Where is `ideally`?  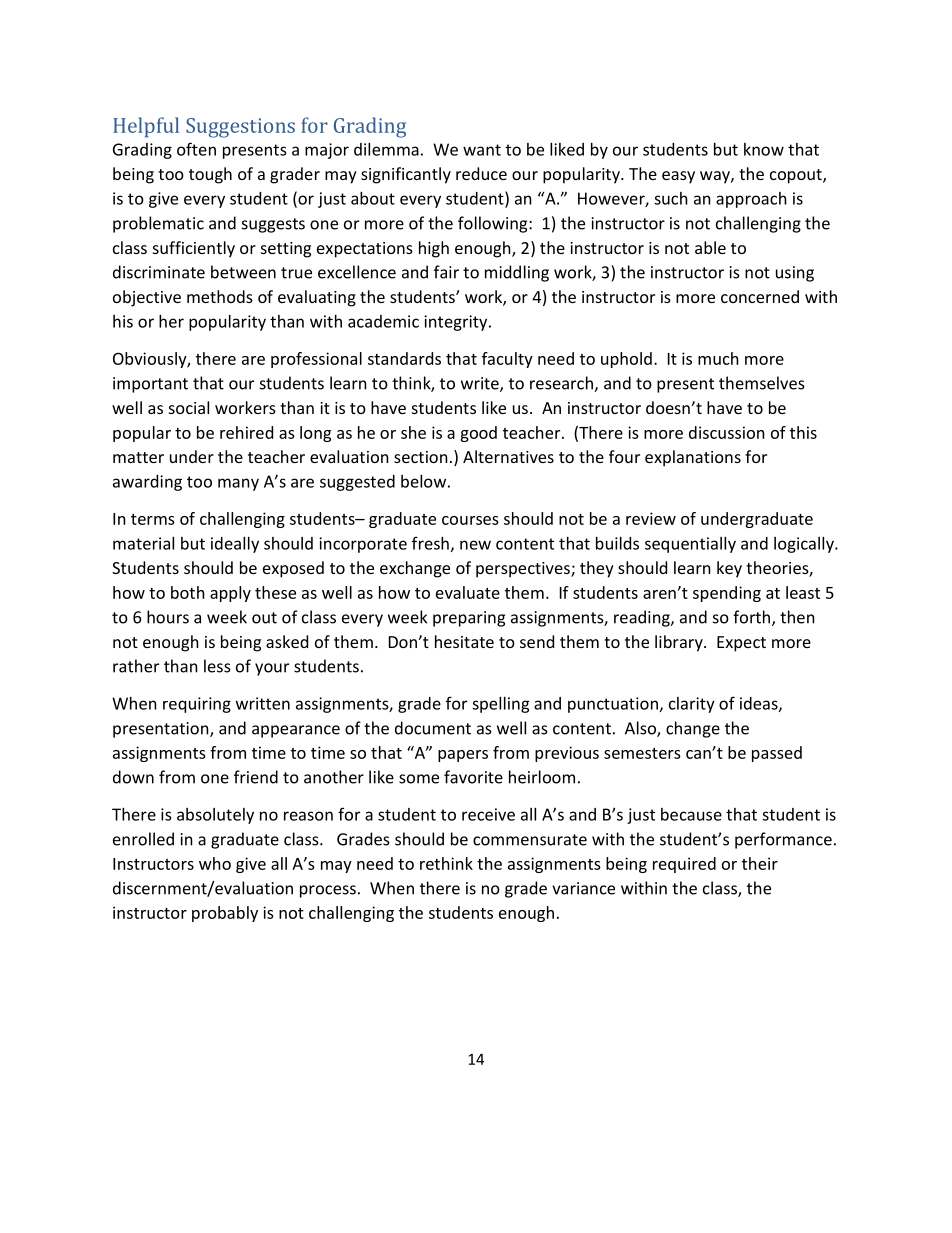 ideally is located at coordinates (235, 545).
